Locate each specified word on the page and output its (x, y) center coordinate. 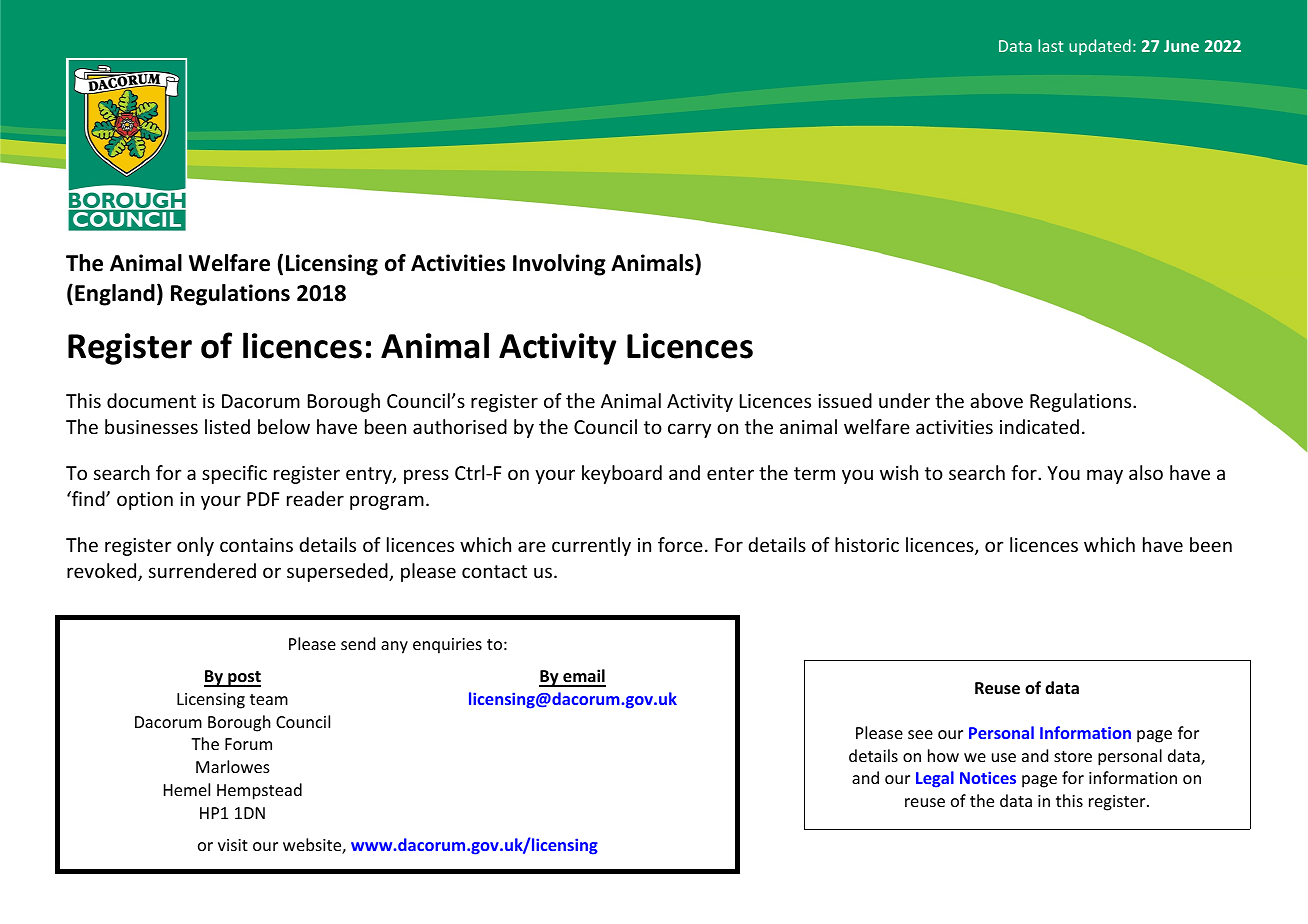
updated (1100, 47)
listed (227, 426)
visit (233, 845)
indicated (1039, 426)
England (115, 295)
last (1051, 45)
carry (689, 430)
